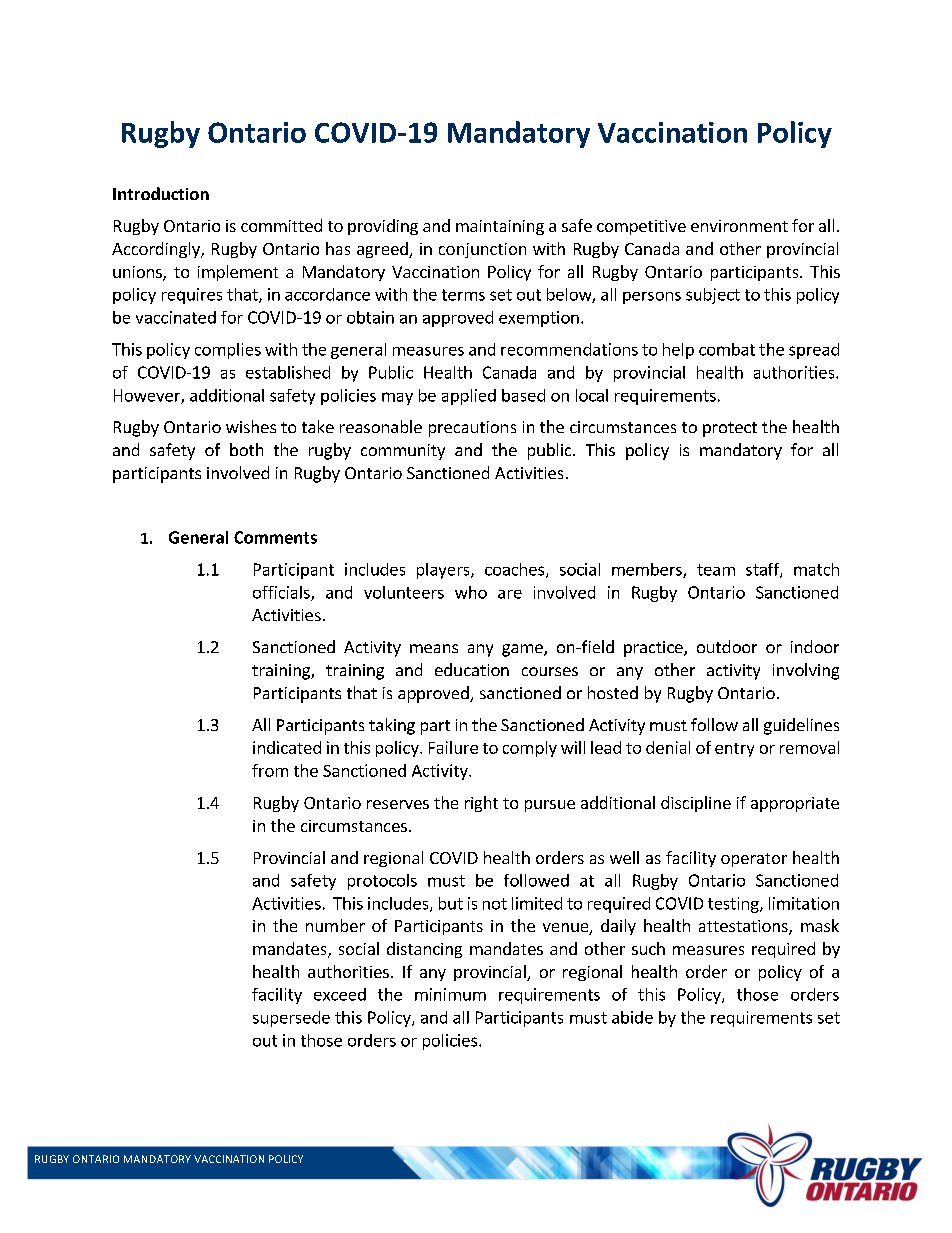  Describe the element at coordinates (291, 1019) in the page. I see `supersede` at that location.
